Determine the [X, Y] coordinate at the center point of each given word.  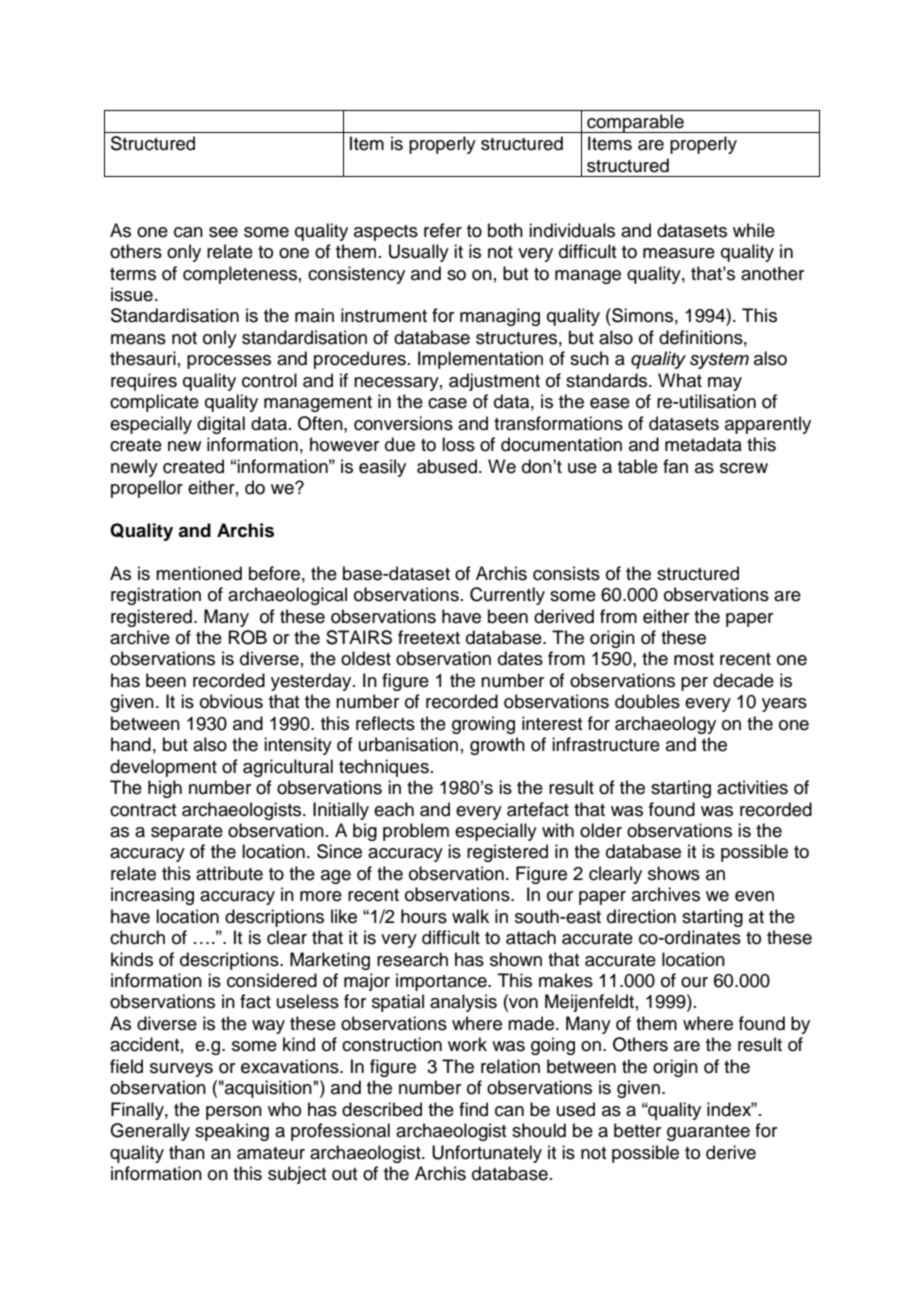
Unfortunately [487, 1154]
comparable [635, 123]
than [187, 1152]
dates [520, 658]
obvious [231, 701]
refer [443, 230]
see [223, 232]
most [694, 659]
